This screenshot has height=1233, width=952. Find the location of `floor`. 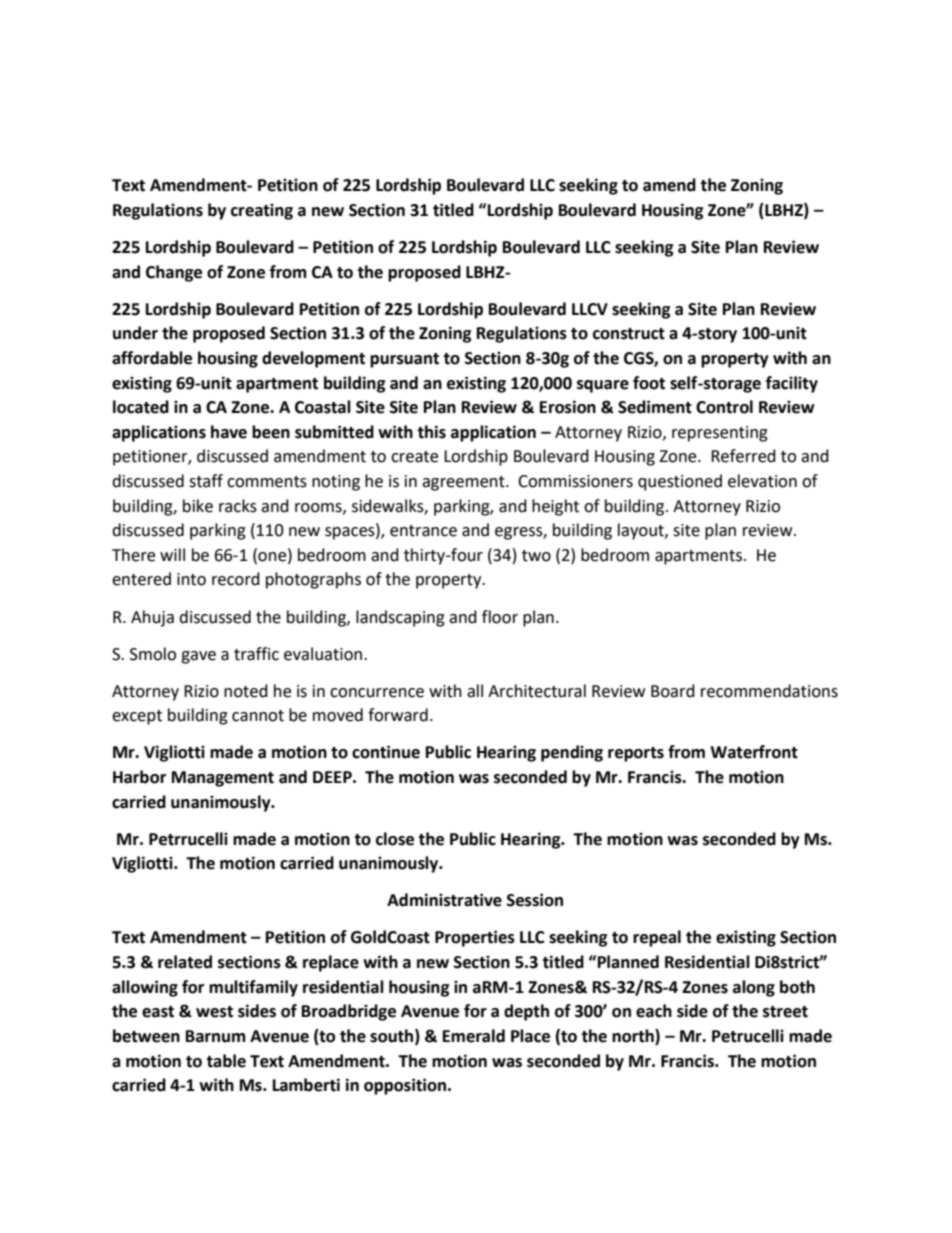

floor is located at coordinates (500, 617).
